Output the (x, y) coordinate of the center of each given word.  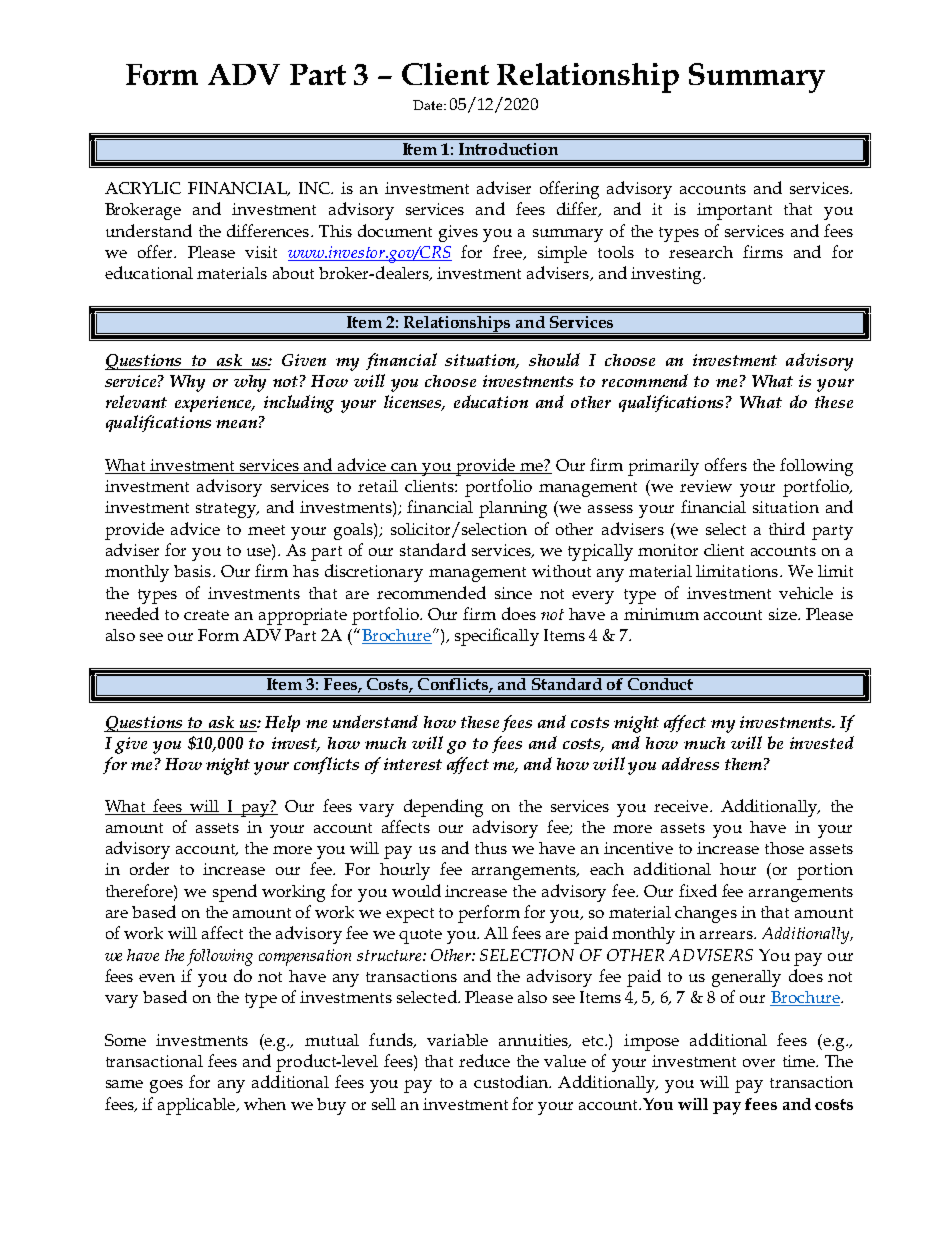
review (706, 486)
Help (282, 723)
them (743, 764)
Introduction (508, 149)
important (734, 211)
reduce (484, 1060)
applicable (198, 1106)
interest (413, 764)
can (405, 468)
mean (236, 424)
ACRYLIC (143, 188)
